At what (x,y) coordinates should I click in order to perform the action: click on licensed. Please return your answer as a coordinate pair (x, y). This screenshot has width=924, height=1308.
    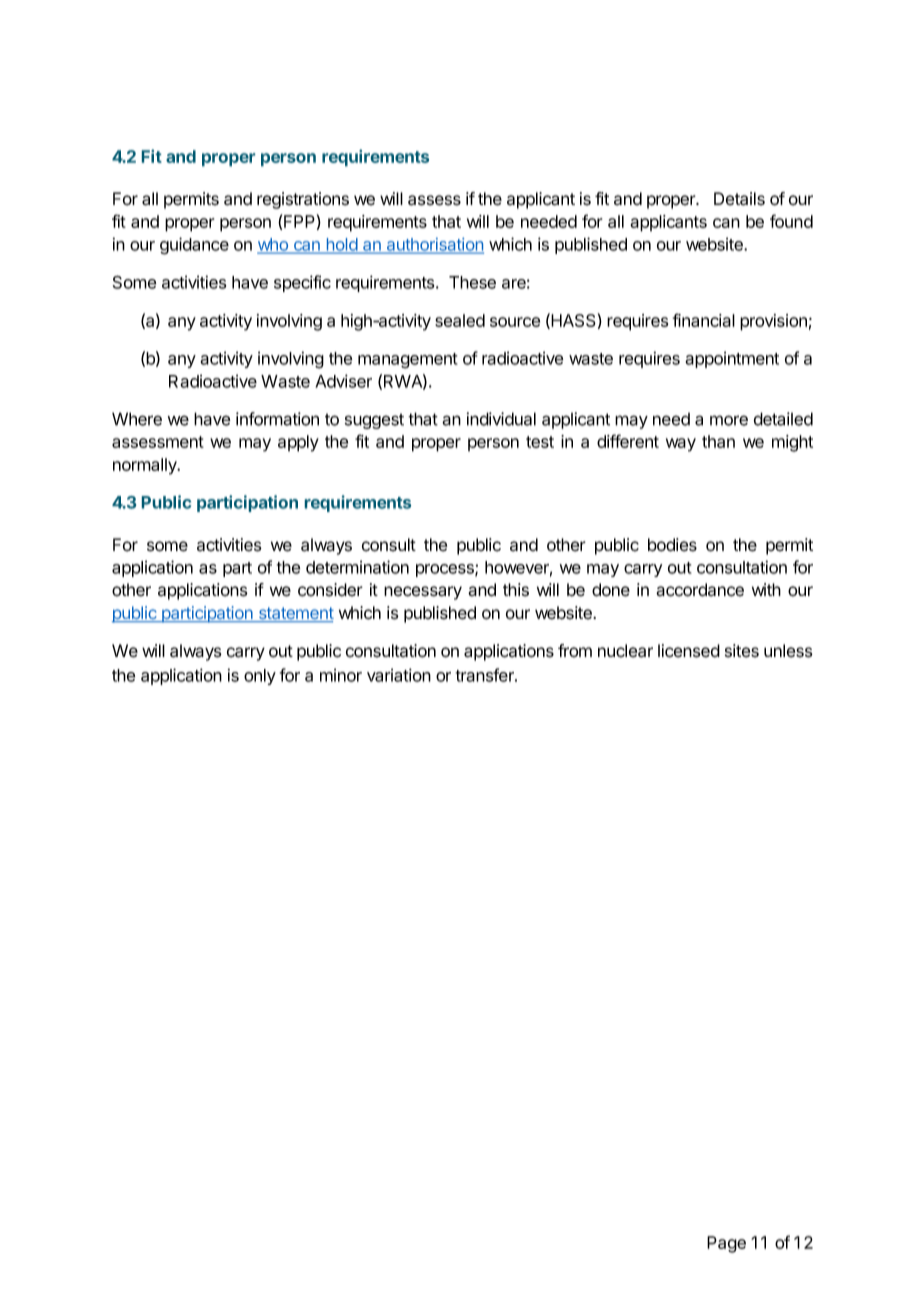
    Looking at the image, I should click on (689, 651).
